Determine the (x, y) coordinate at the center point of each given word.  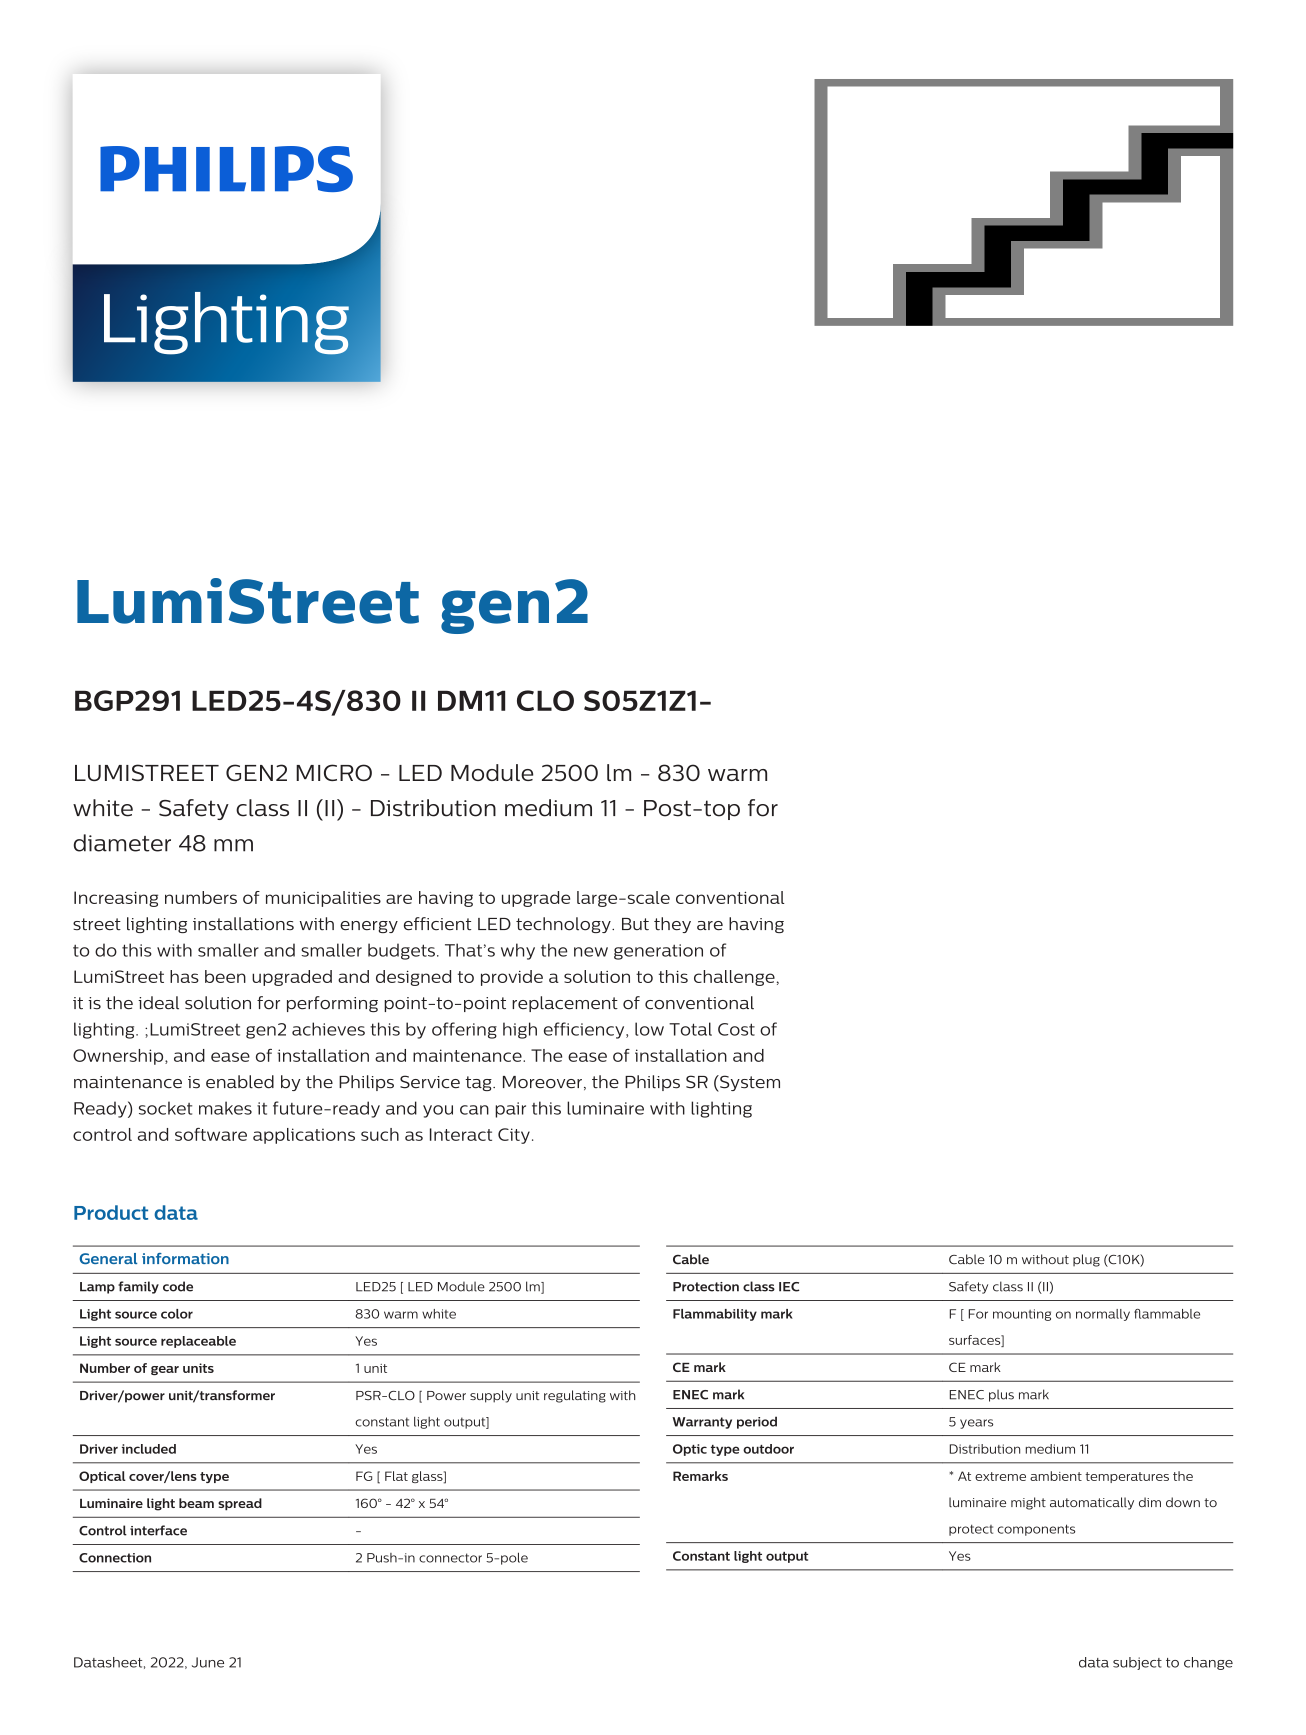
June (208, 1662)
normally (1103, 1315)
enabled (240, 1082)
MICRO (334, 772)
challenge (734, 978)
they (672, 925)
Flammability (715, 1315)
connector (450, 1558)
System (749, 1083)
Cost (736, 1029)
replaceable (198, 1342)
